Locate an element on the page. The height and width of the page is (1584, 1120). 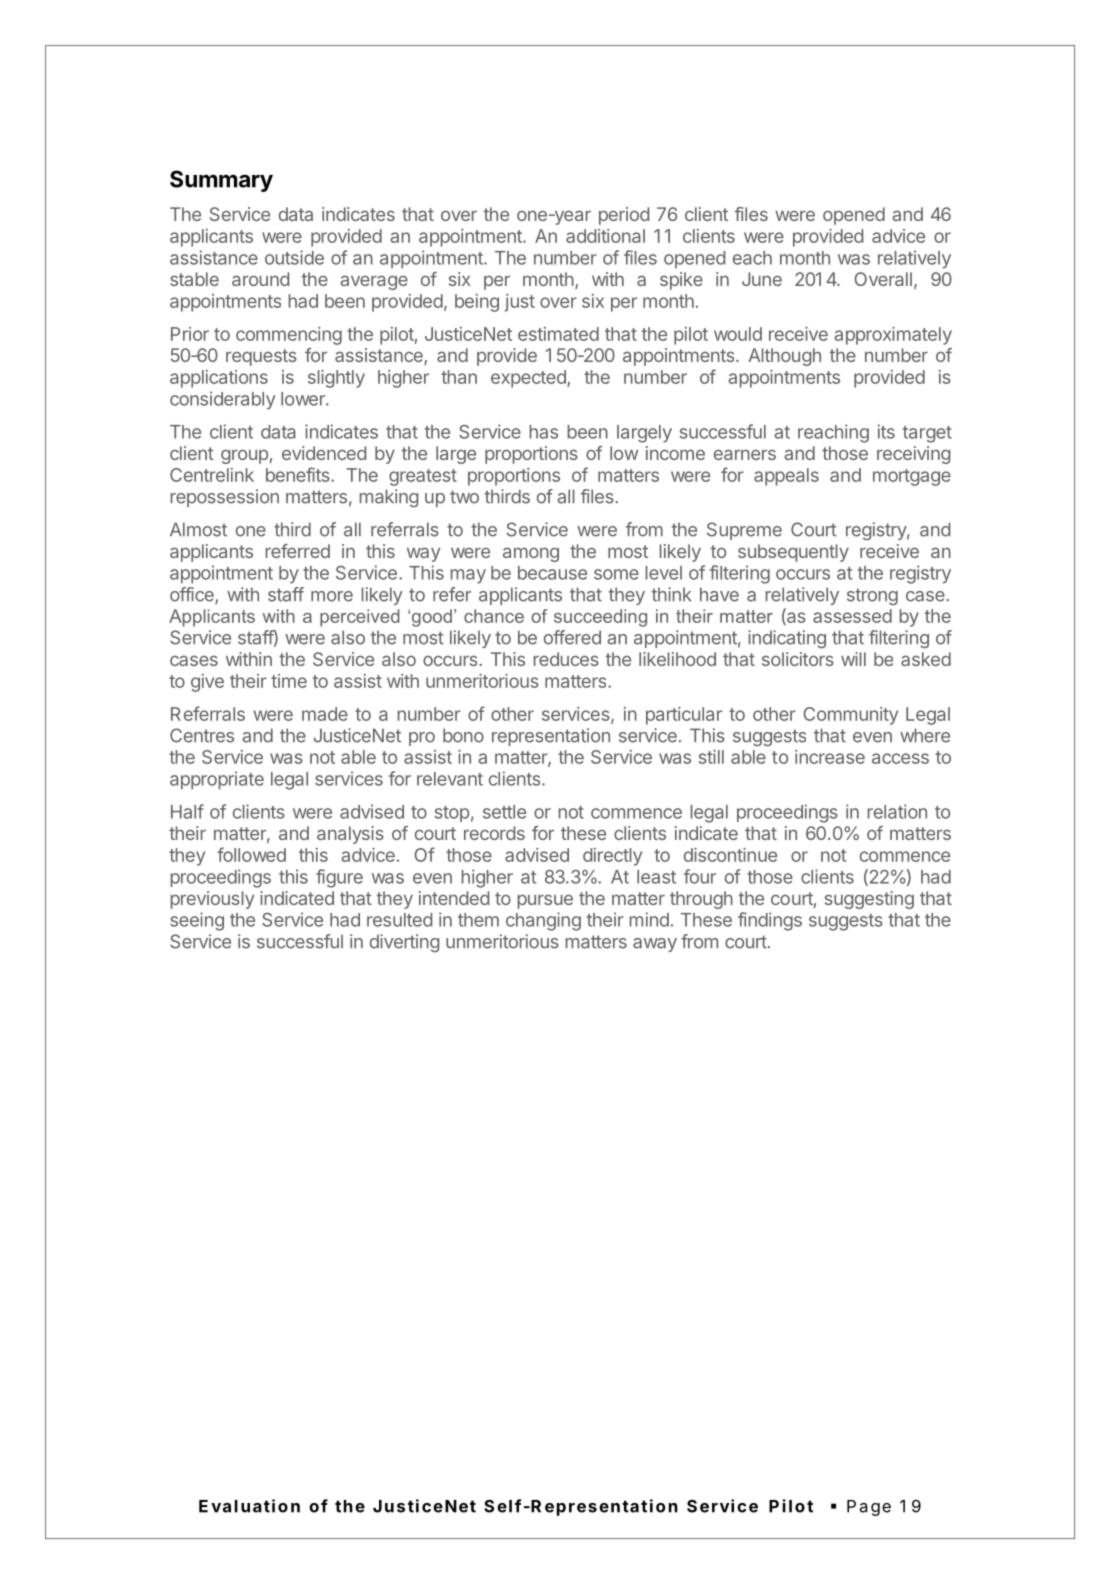
findings is located at coordinates (770, 921).
